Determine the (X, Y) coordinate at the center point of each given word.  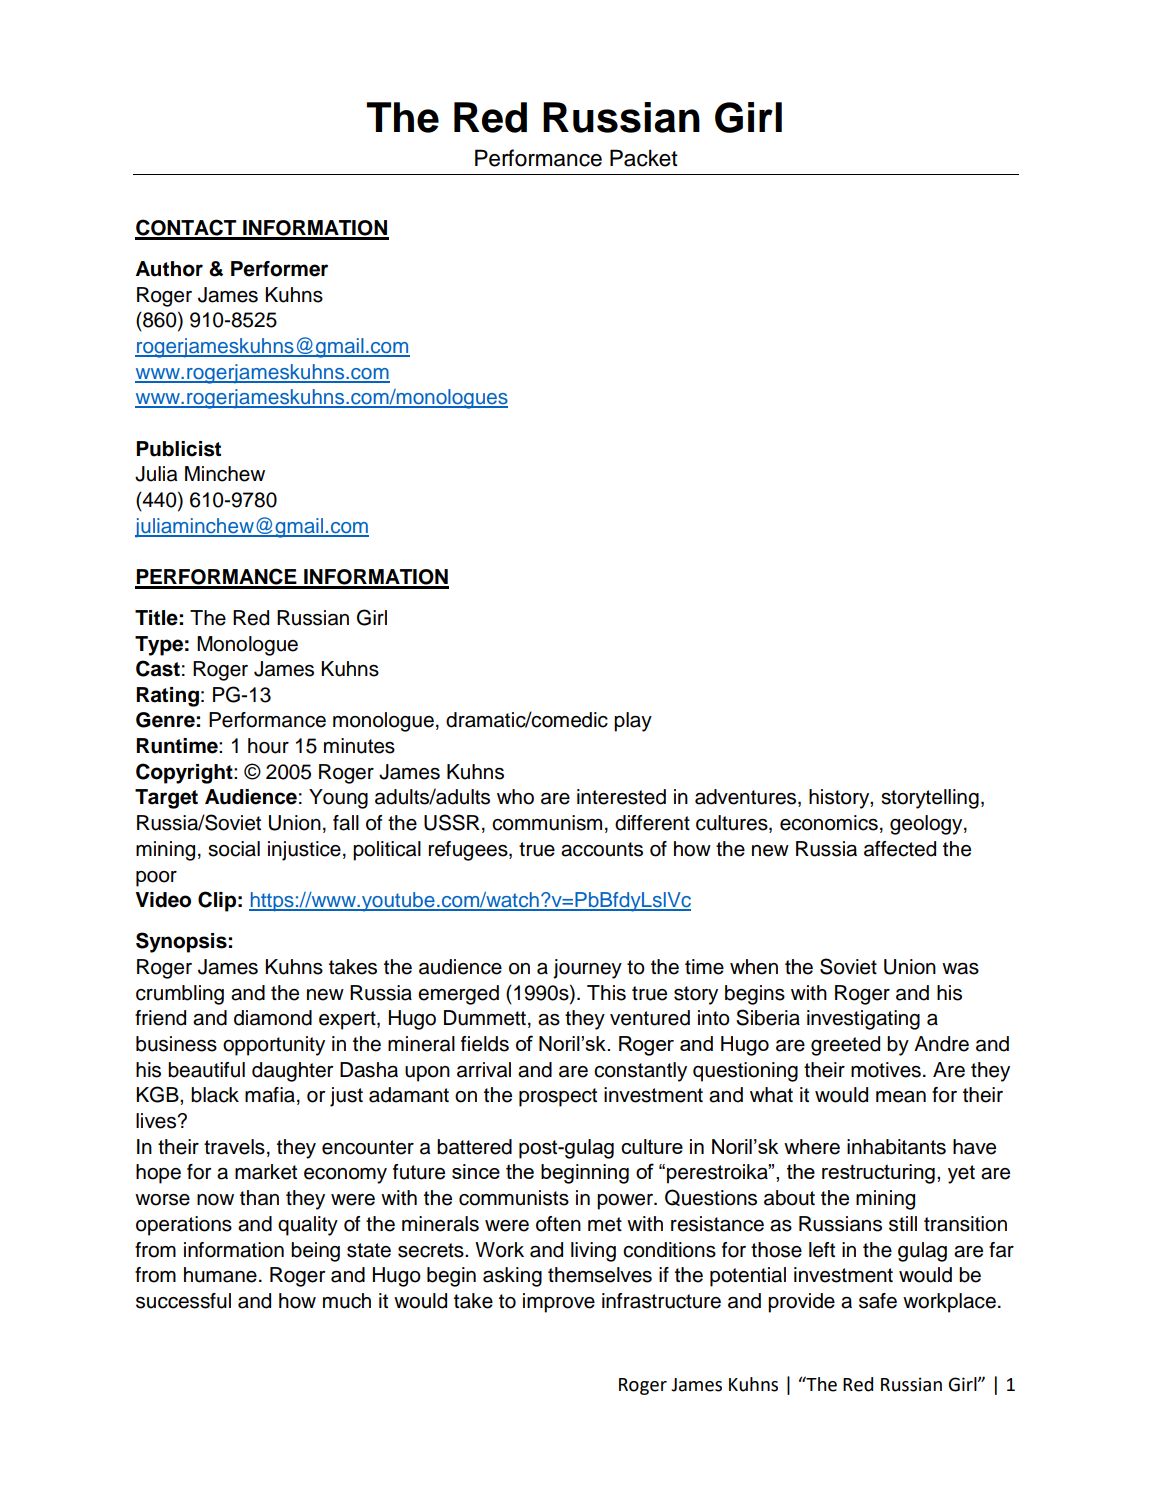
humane (220, 1275)
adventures (747, 798)
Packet (644, 158)
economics (829, 823)
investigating (863, 1020)
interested (621, 797)
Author (169, 269)
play (633, 722)
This (606, 993)
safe (878, 1301)
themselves (600, 1275)
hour (268, 746)
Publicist (178, 449)
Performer (279, 269)
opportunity (274, 1046)
